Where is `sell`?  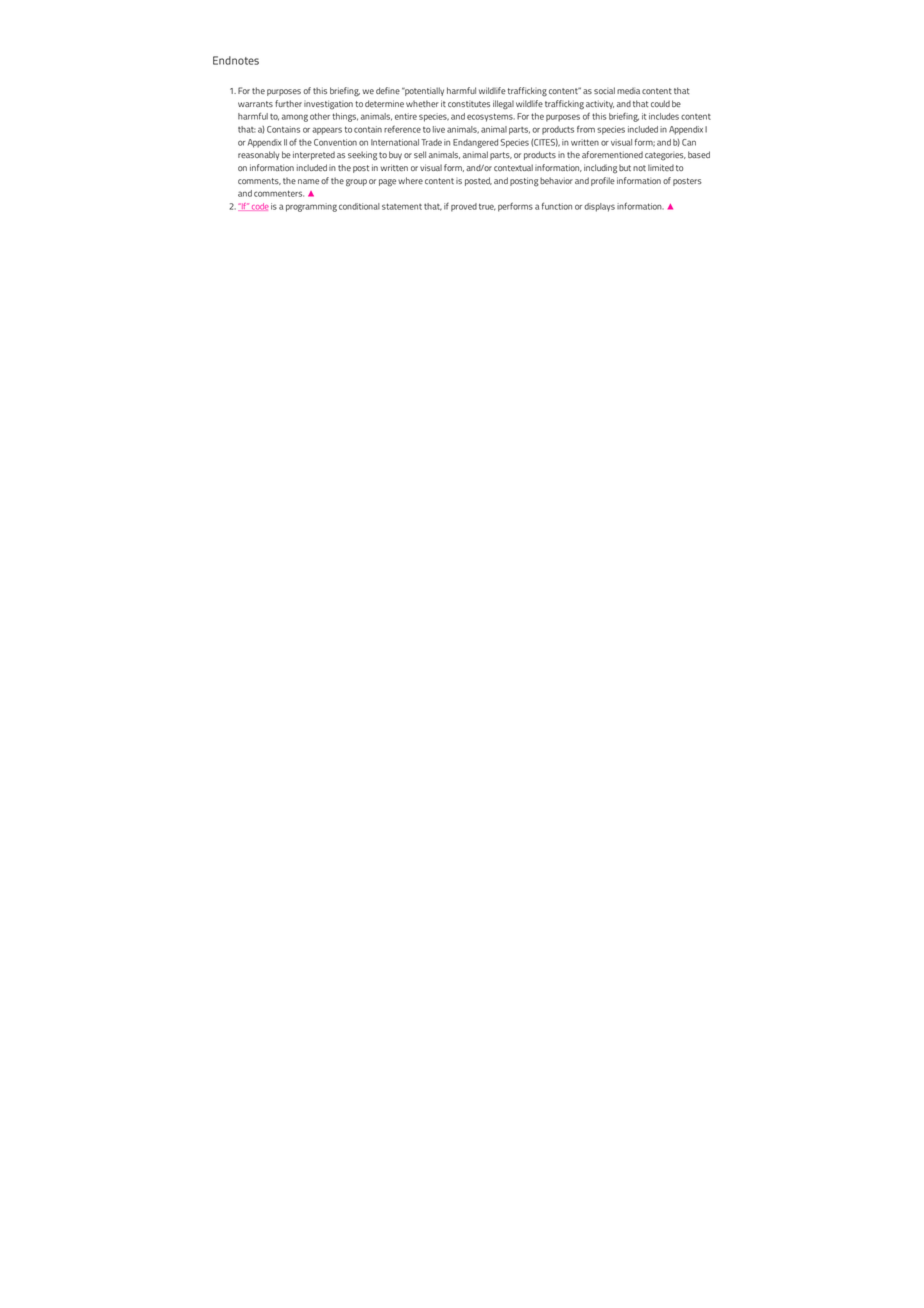 sell is located at coordinates (420, 154).
